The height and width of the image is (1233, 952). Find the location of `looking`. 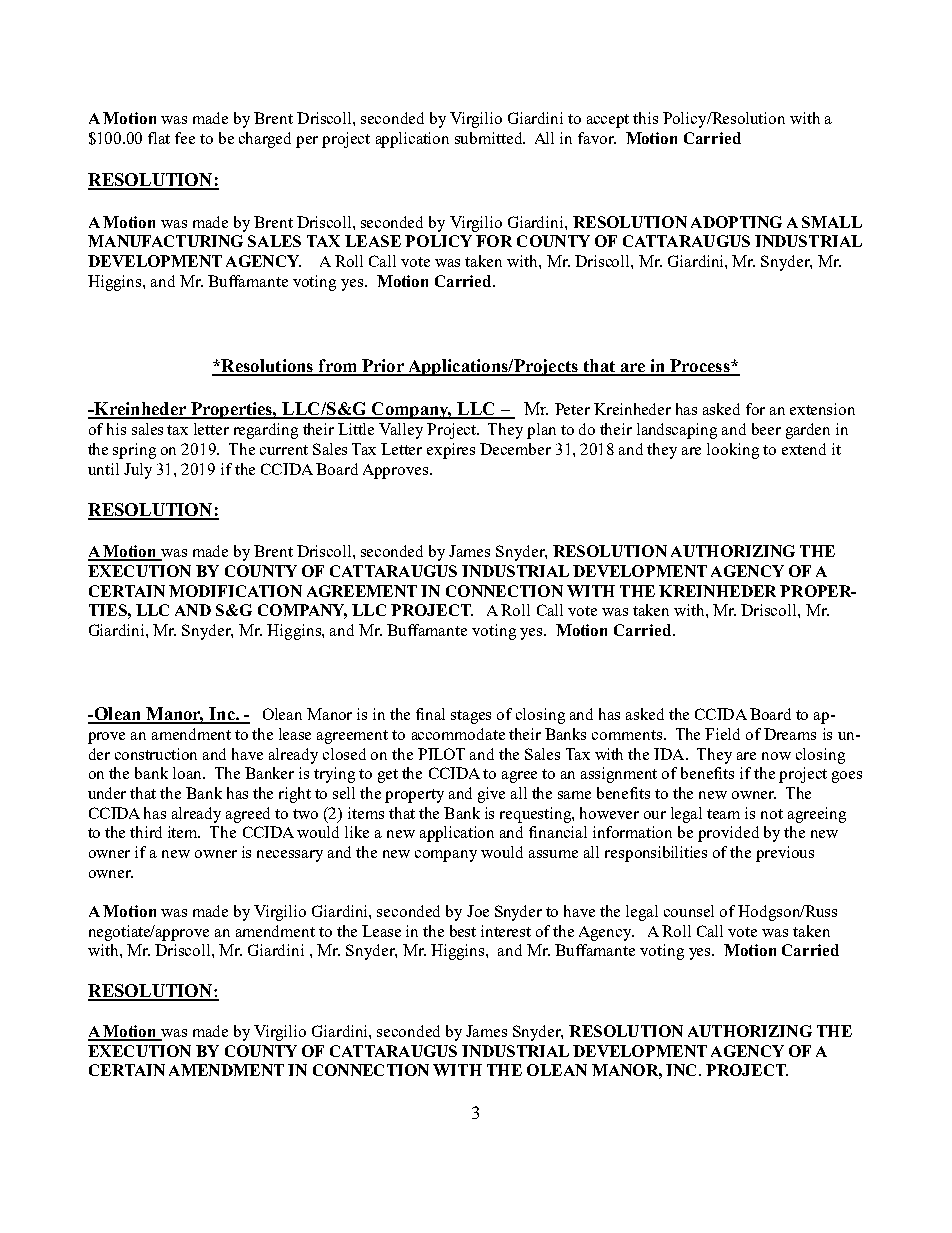

looking is located at coordinates (733, 451).
